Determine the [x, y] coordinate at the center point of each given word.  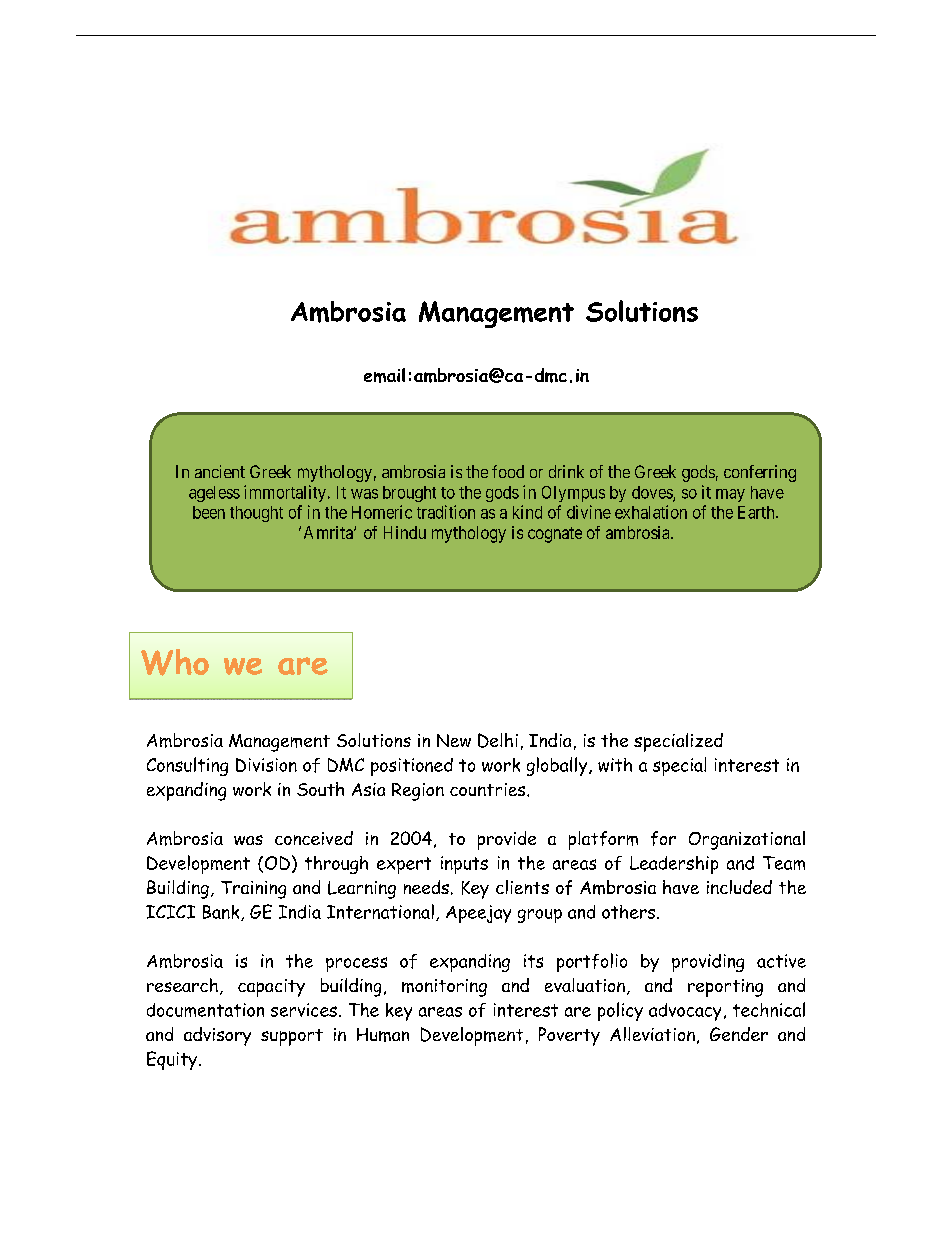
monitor [433, 986]
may [730, 495]
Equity [172, 1060]
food [508, 471]
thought [256, 514]
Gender [739, 1034]
